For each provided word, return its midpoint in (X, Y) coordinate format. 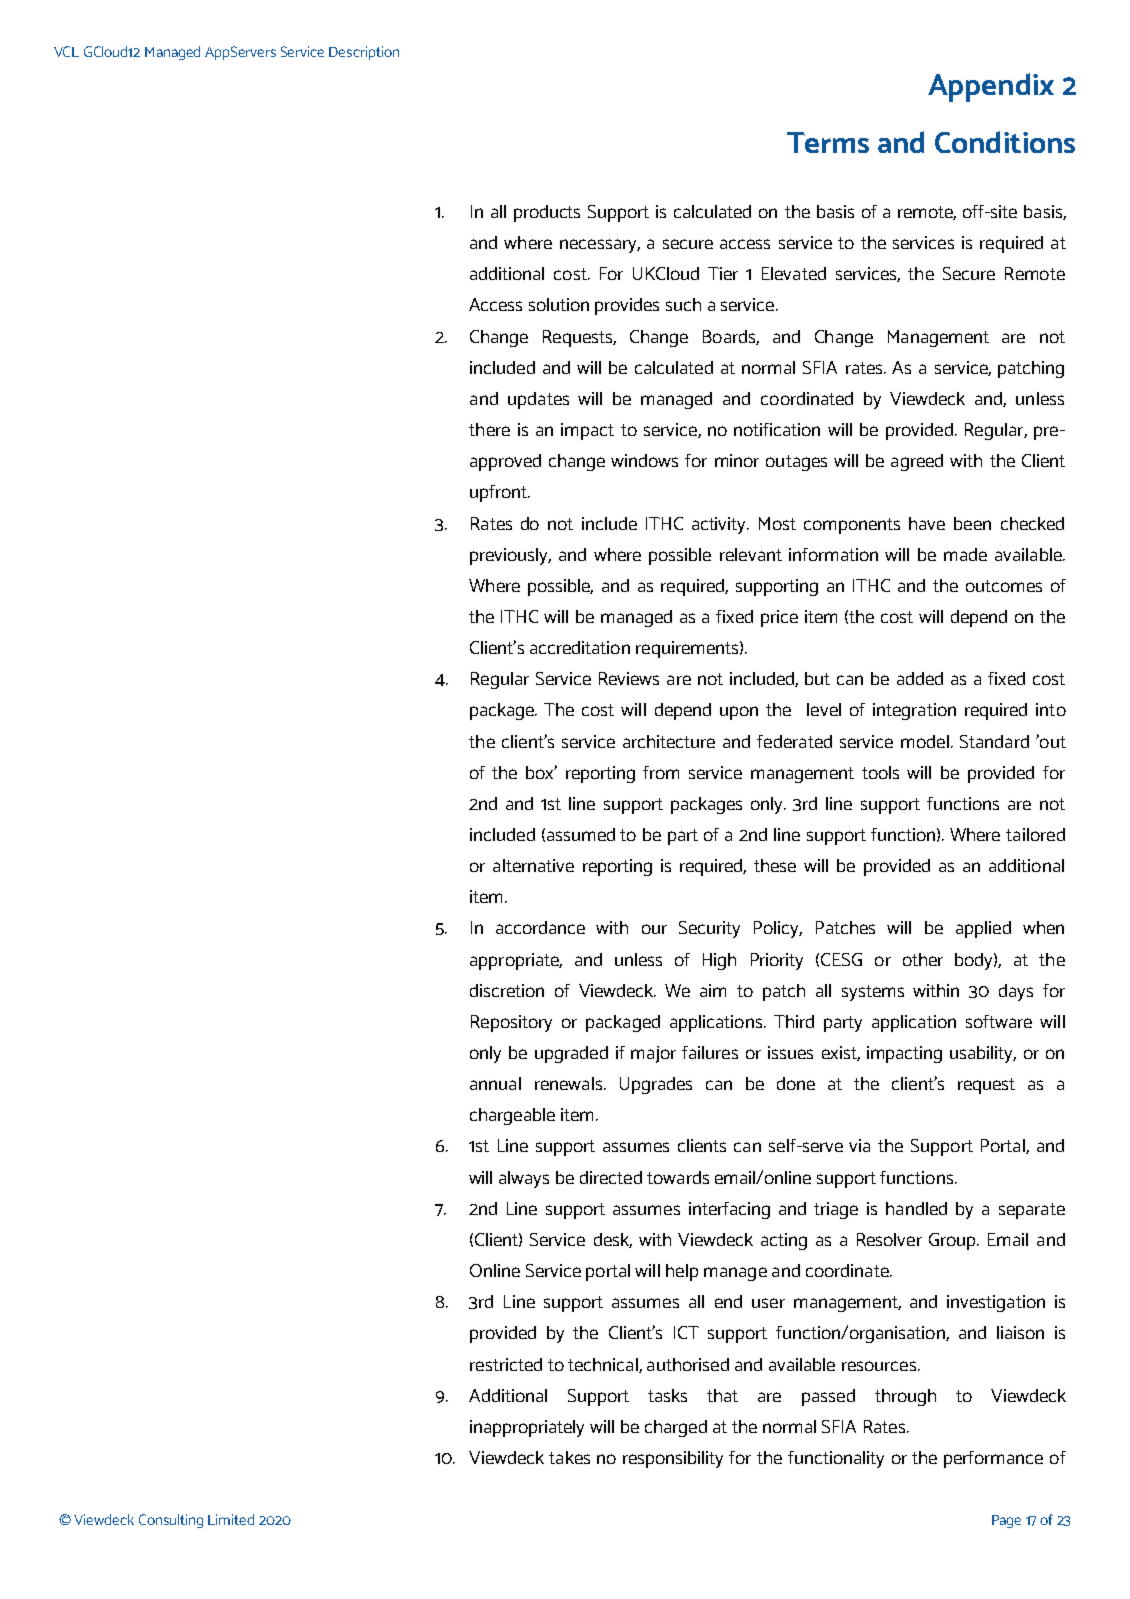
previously (510, 556)
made (965, 554)
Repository (511, 1023)
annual (495, 1083)
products (547, 213)
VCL (66, 51)
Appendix (991, 87)
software (999, 1021)
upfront (499, 493)
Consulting (171, 1521)
